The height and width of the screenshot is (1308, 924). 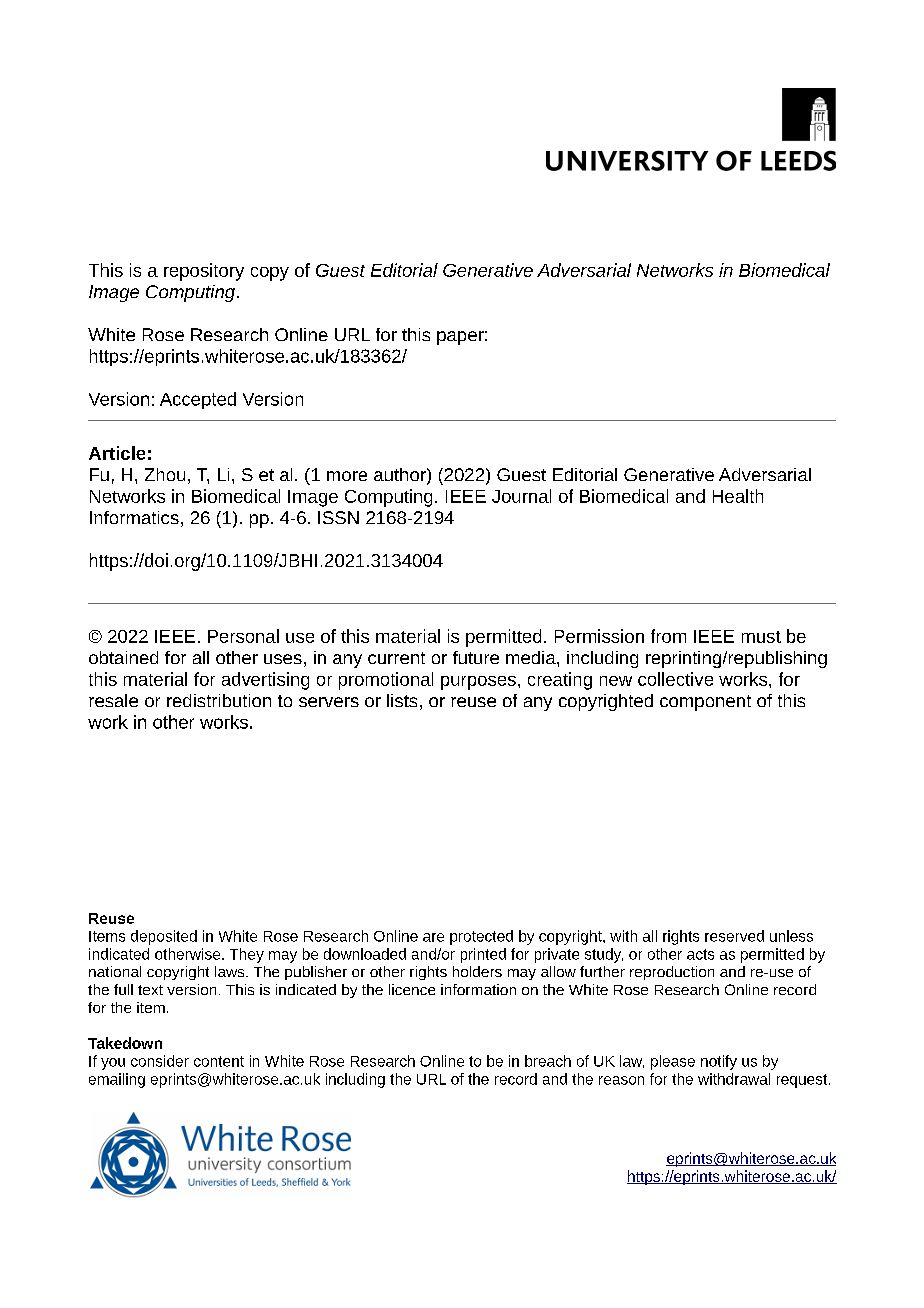 I want to click on content, so click(x=219, y=1061).
